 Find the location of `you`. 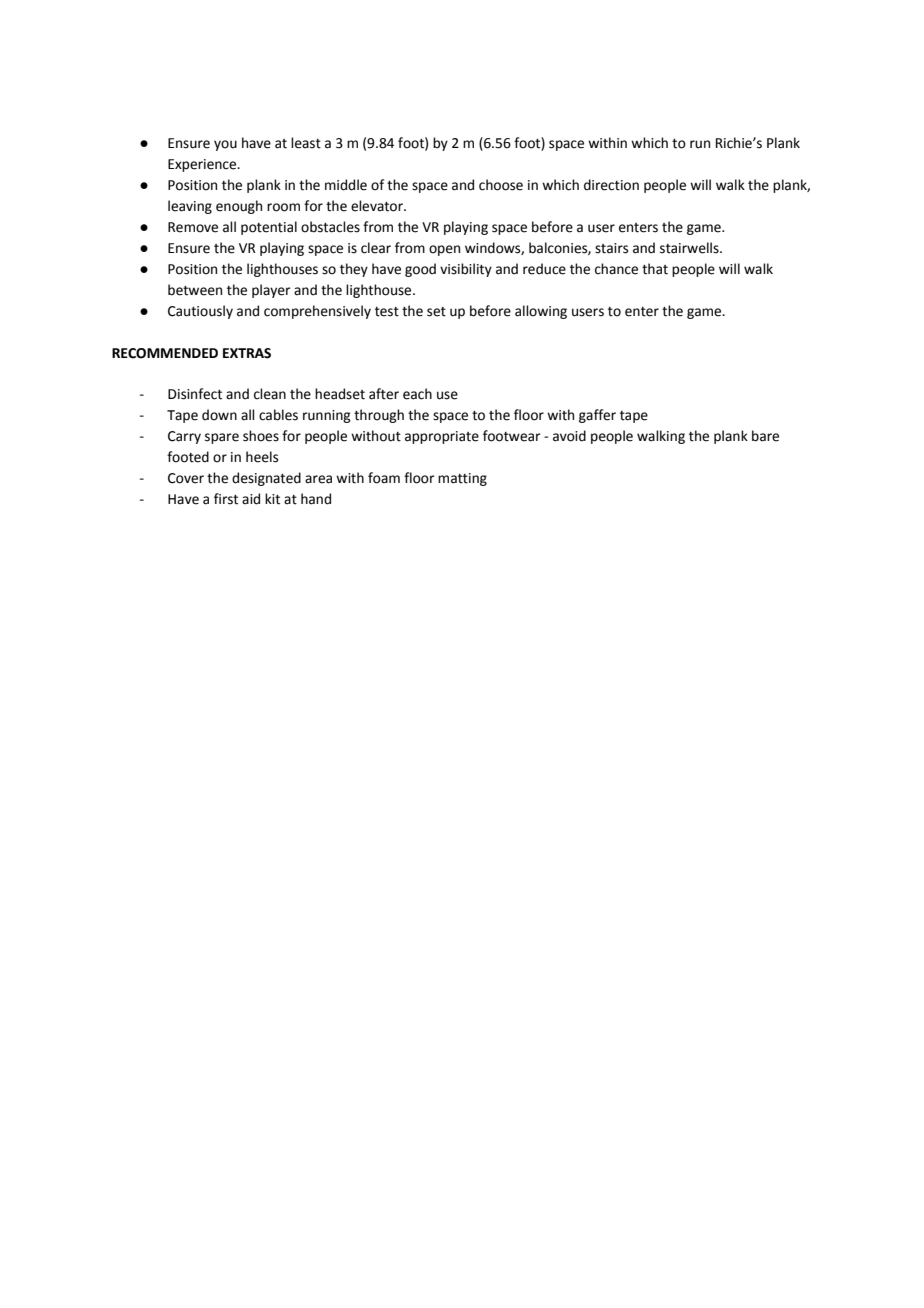

you is located at coordinates (225, 145).
